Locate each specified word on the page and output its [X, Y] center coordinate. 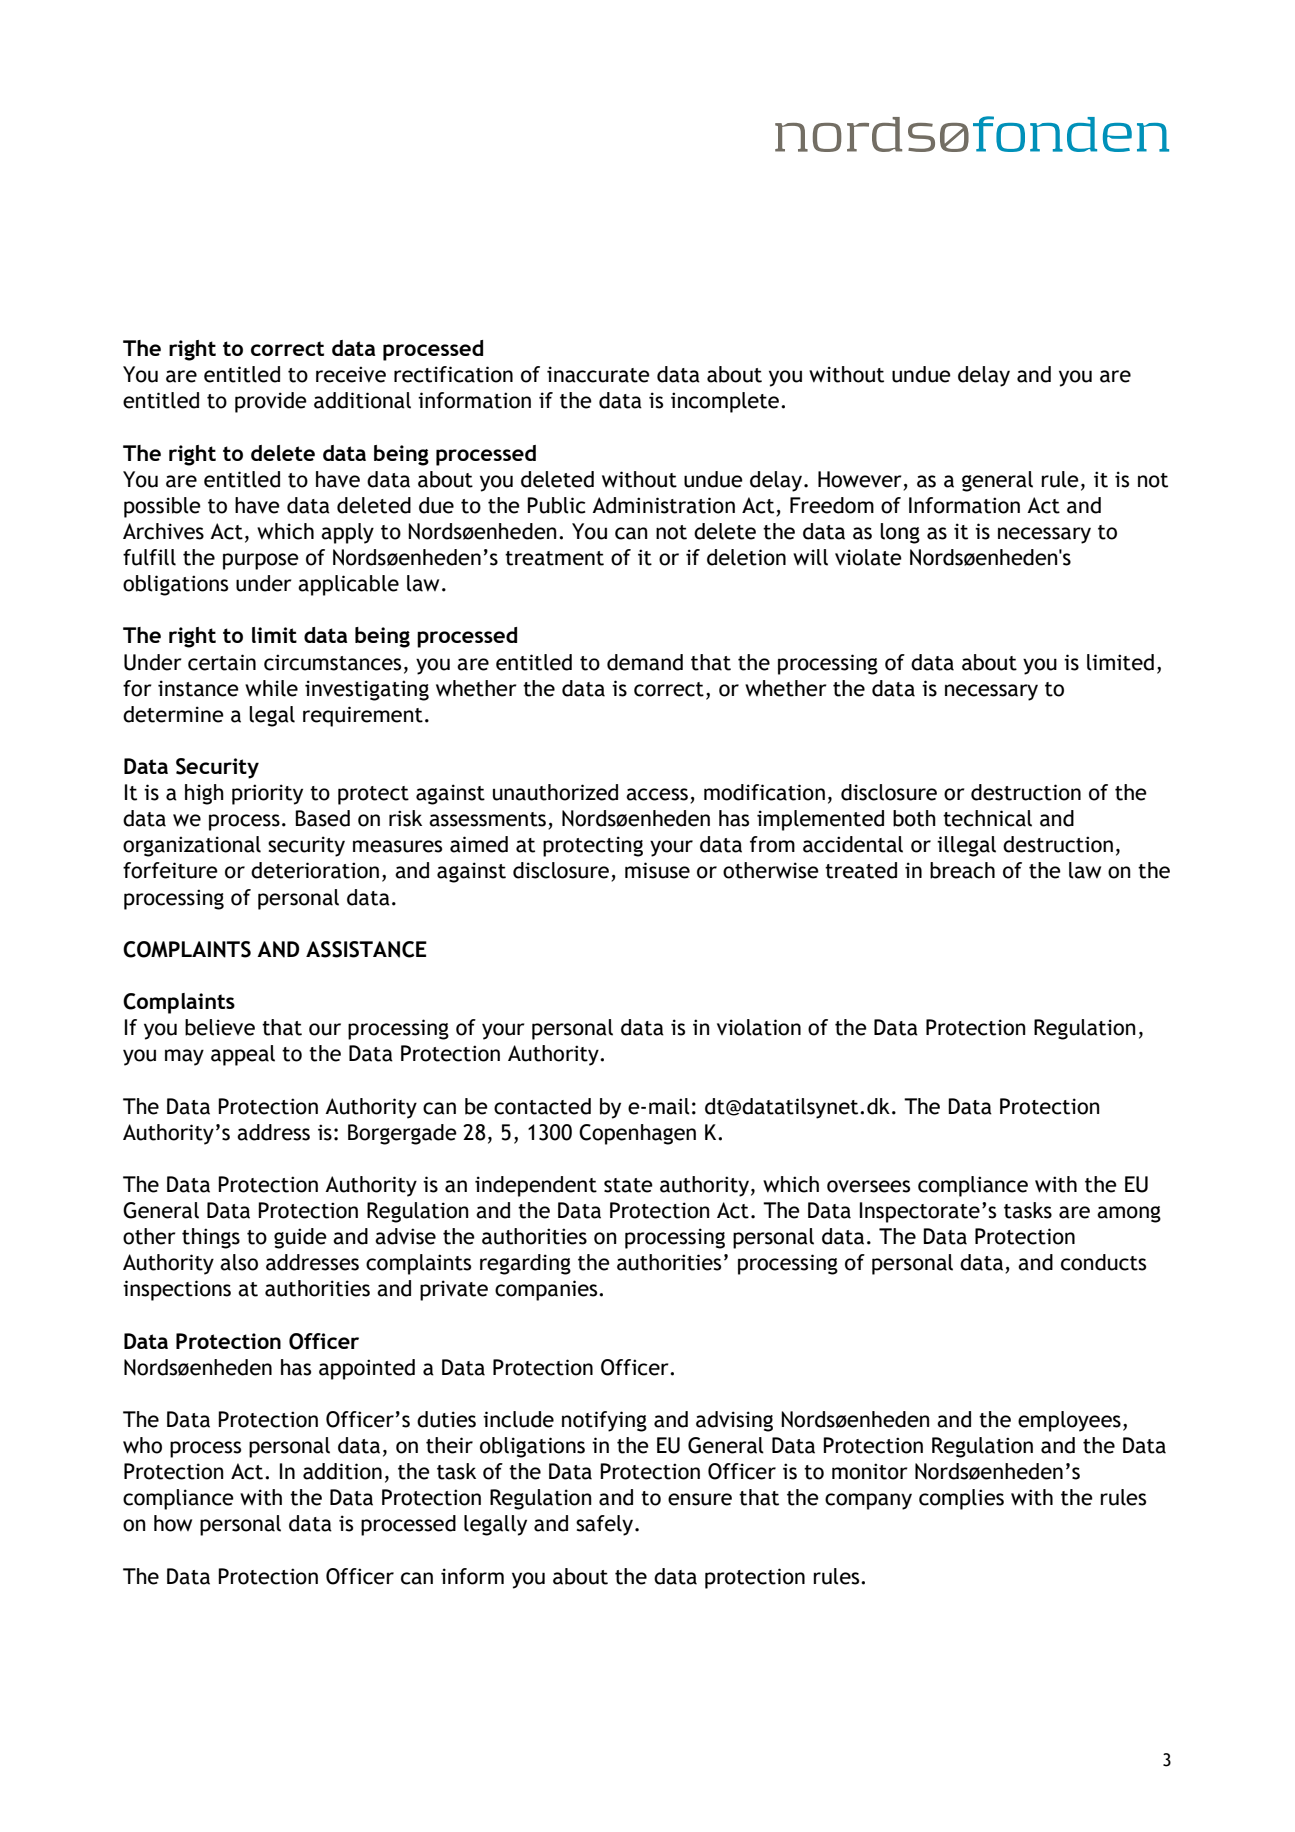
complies [961, 1499]
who [142, 1445]
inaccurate [598, 374]
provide [271, 402]
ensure [700, 1499]
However [860, 479]
